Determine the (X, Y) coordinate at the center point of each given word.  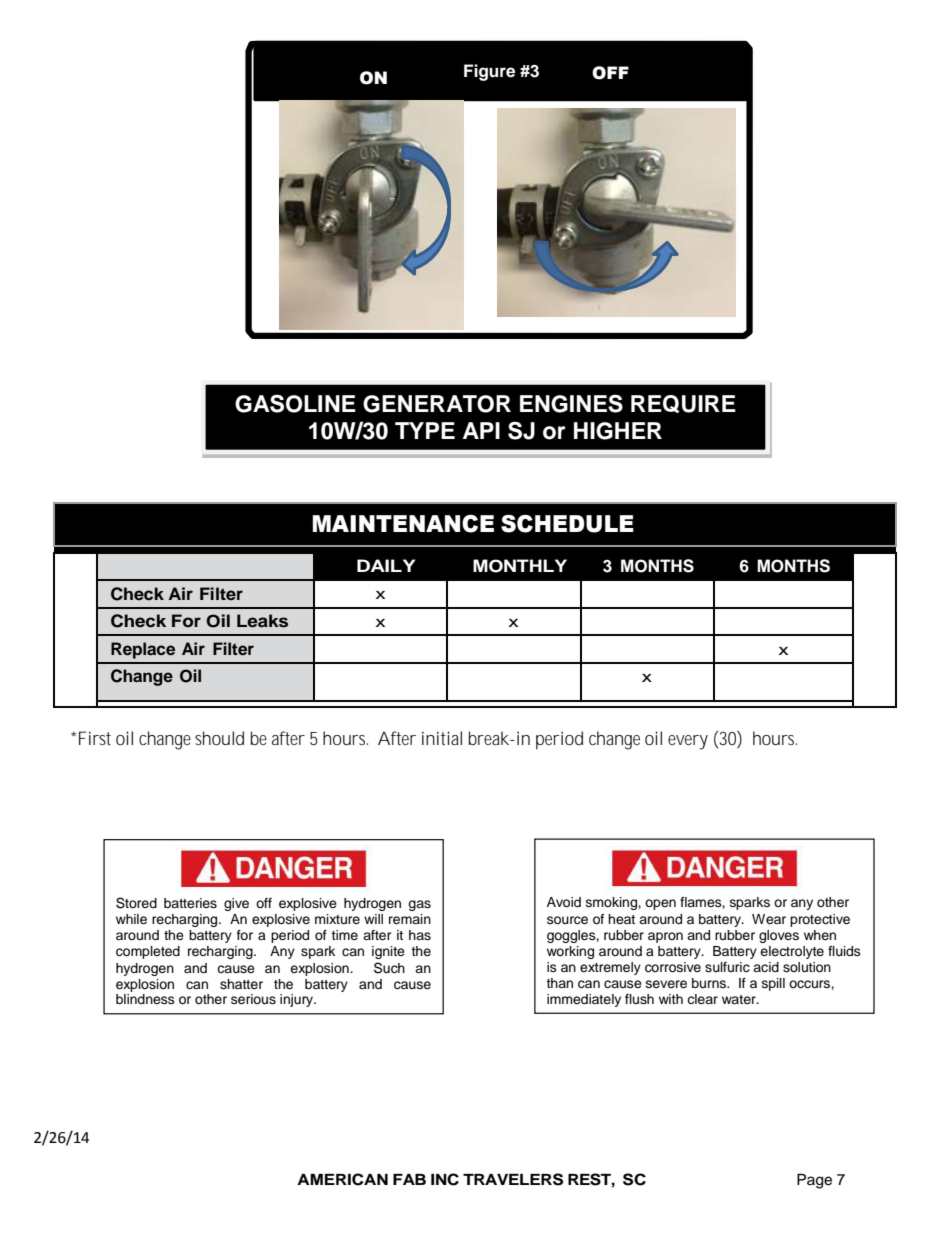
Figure (489, 72)
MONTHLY (520, 566)
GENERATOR (437, 404)
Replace (143, 650)
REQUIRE (683, 404)
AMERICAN (342, 1179)
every (688, 742)
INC (445, 1179)
